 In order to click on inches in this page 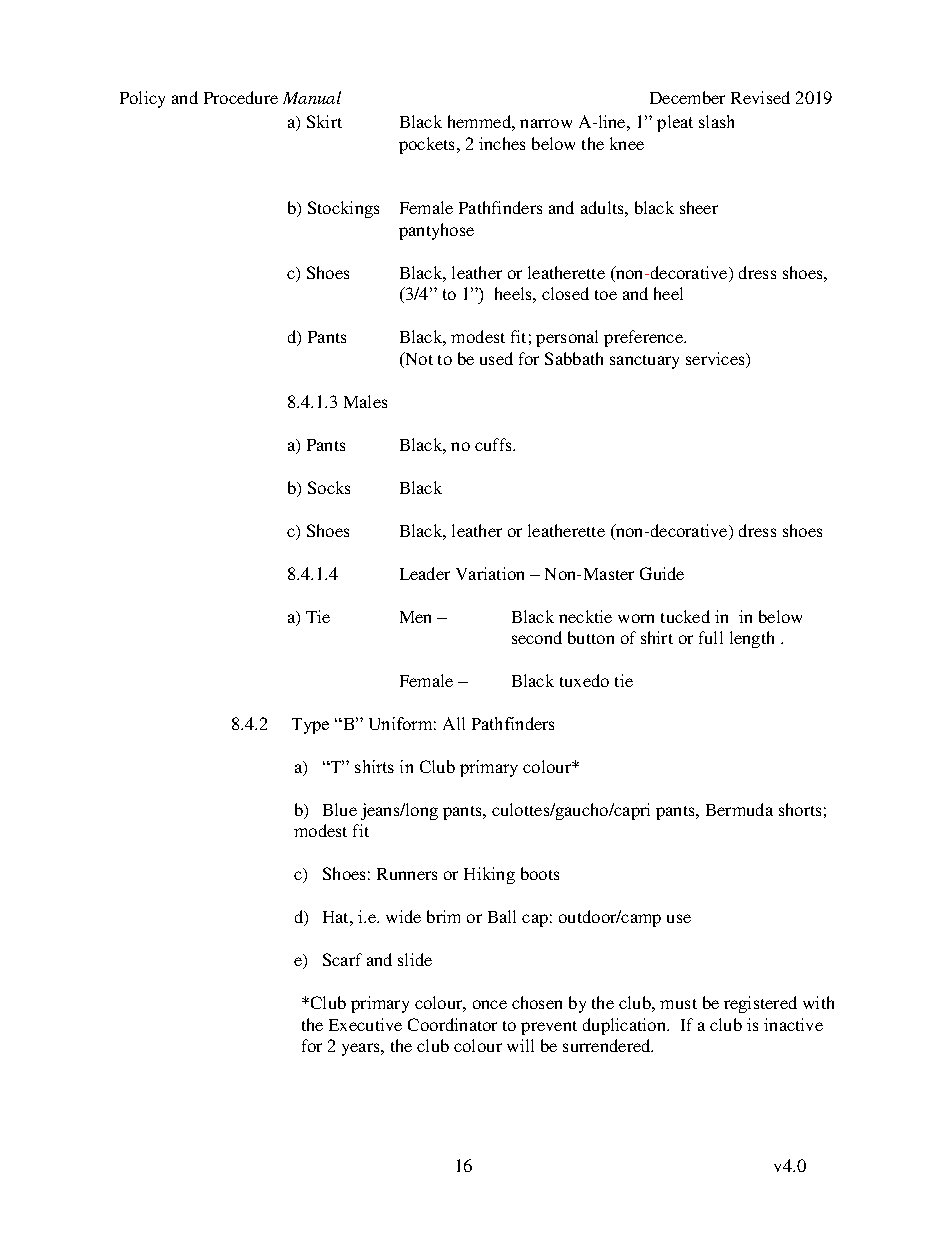, I will do `click(502, 143)`.
